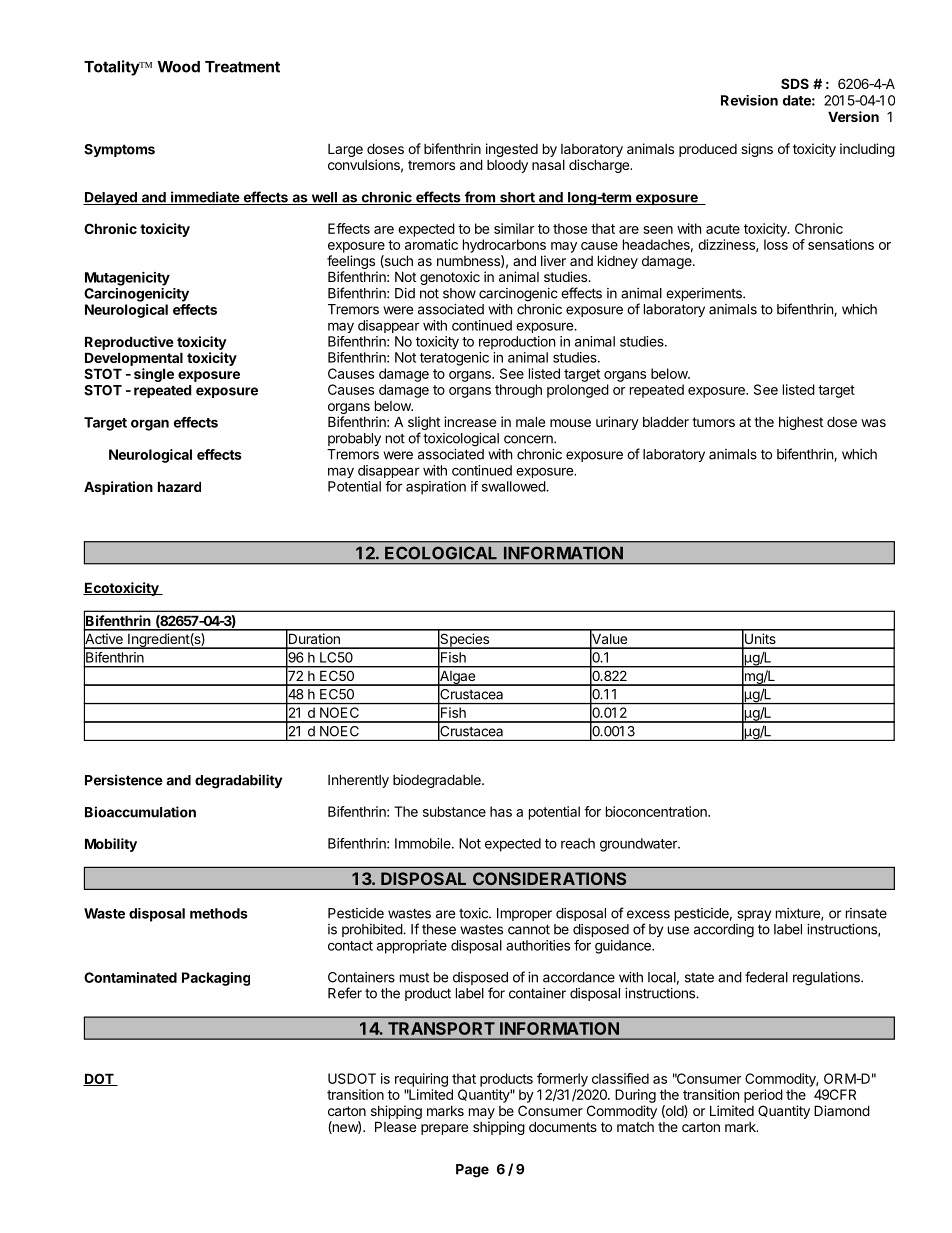 This page has height=1233, width=952. I want to click on USDOT, so click(352, 1078).
